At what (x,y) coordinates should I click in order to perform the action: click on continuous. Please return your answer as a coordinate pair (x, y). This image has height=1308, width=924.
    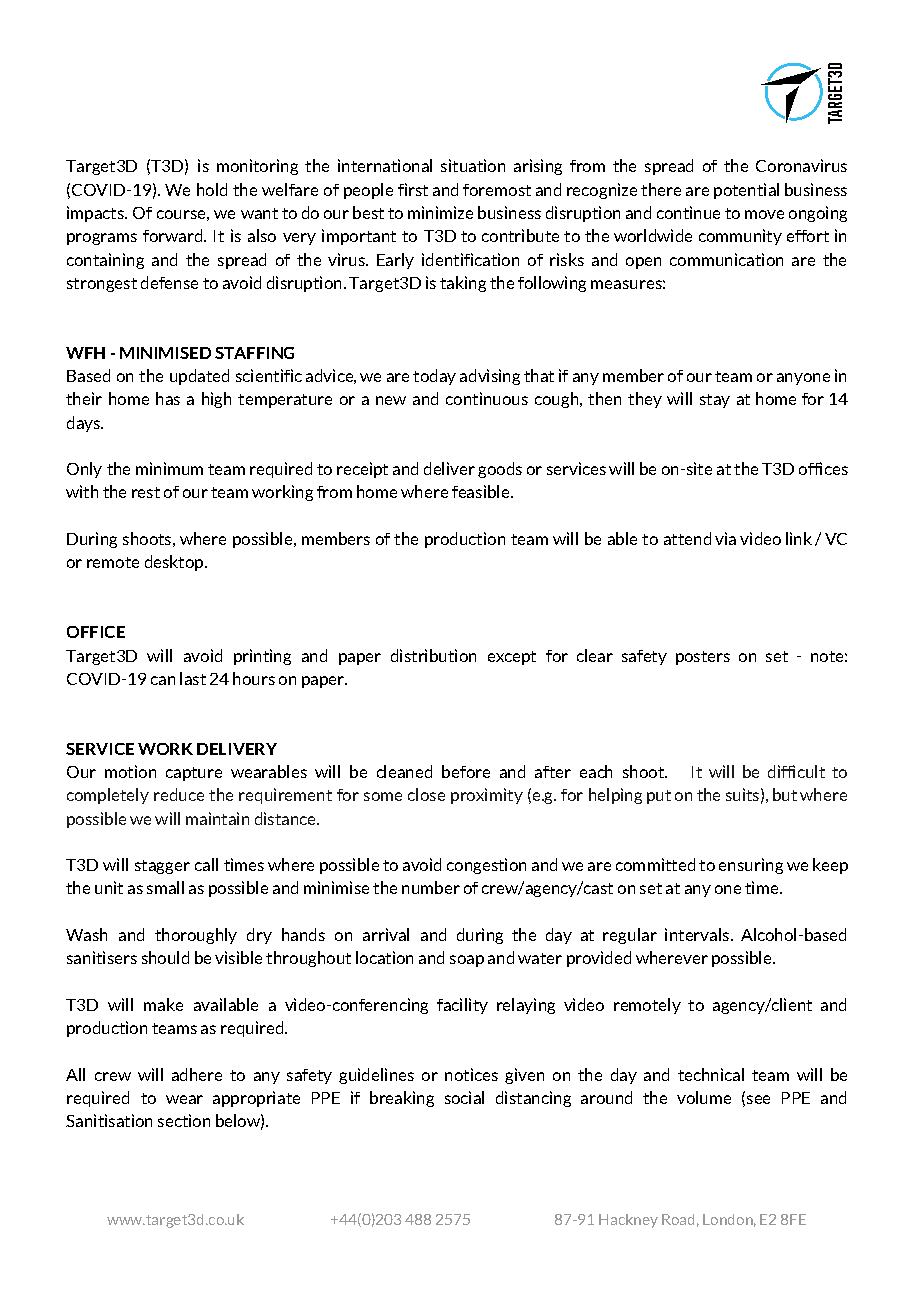
    Looking at the image, I should click on (487, 398).
